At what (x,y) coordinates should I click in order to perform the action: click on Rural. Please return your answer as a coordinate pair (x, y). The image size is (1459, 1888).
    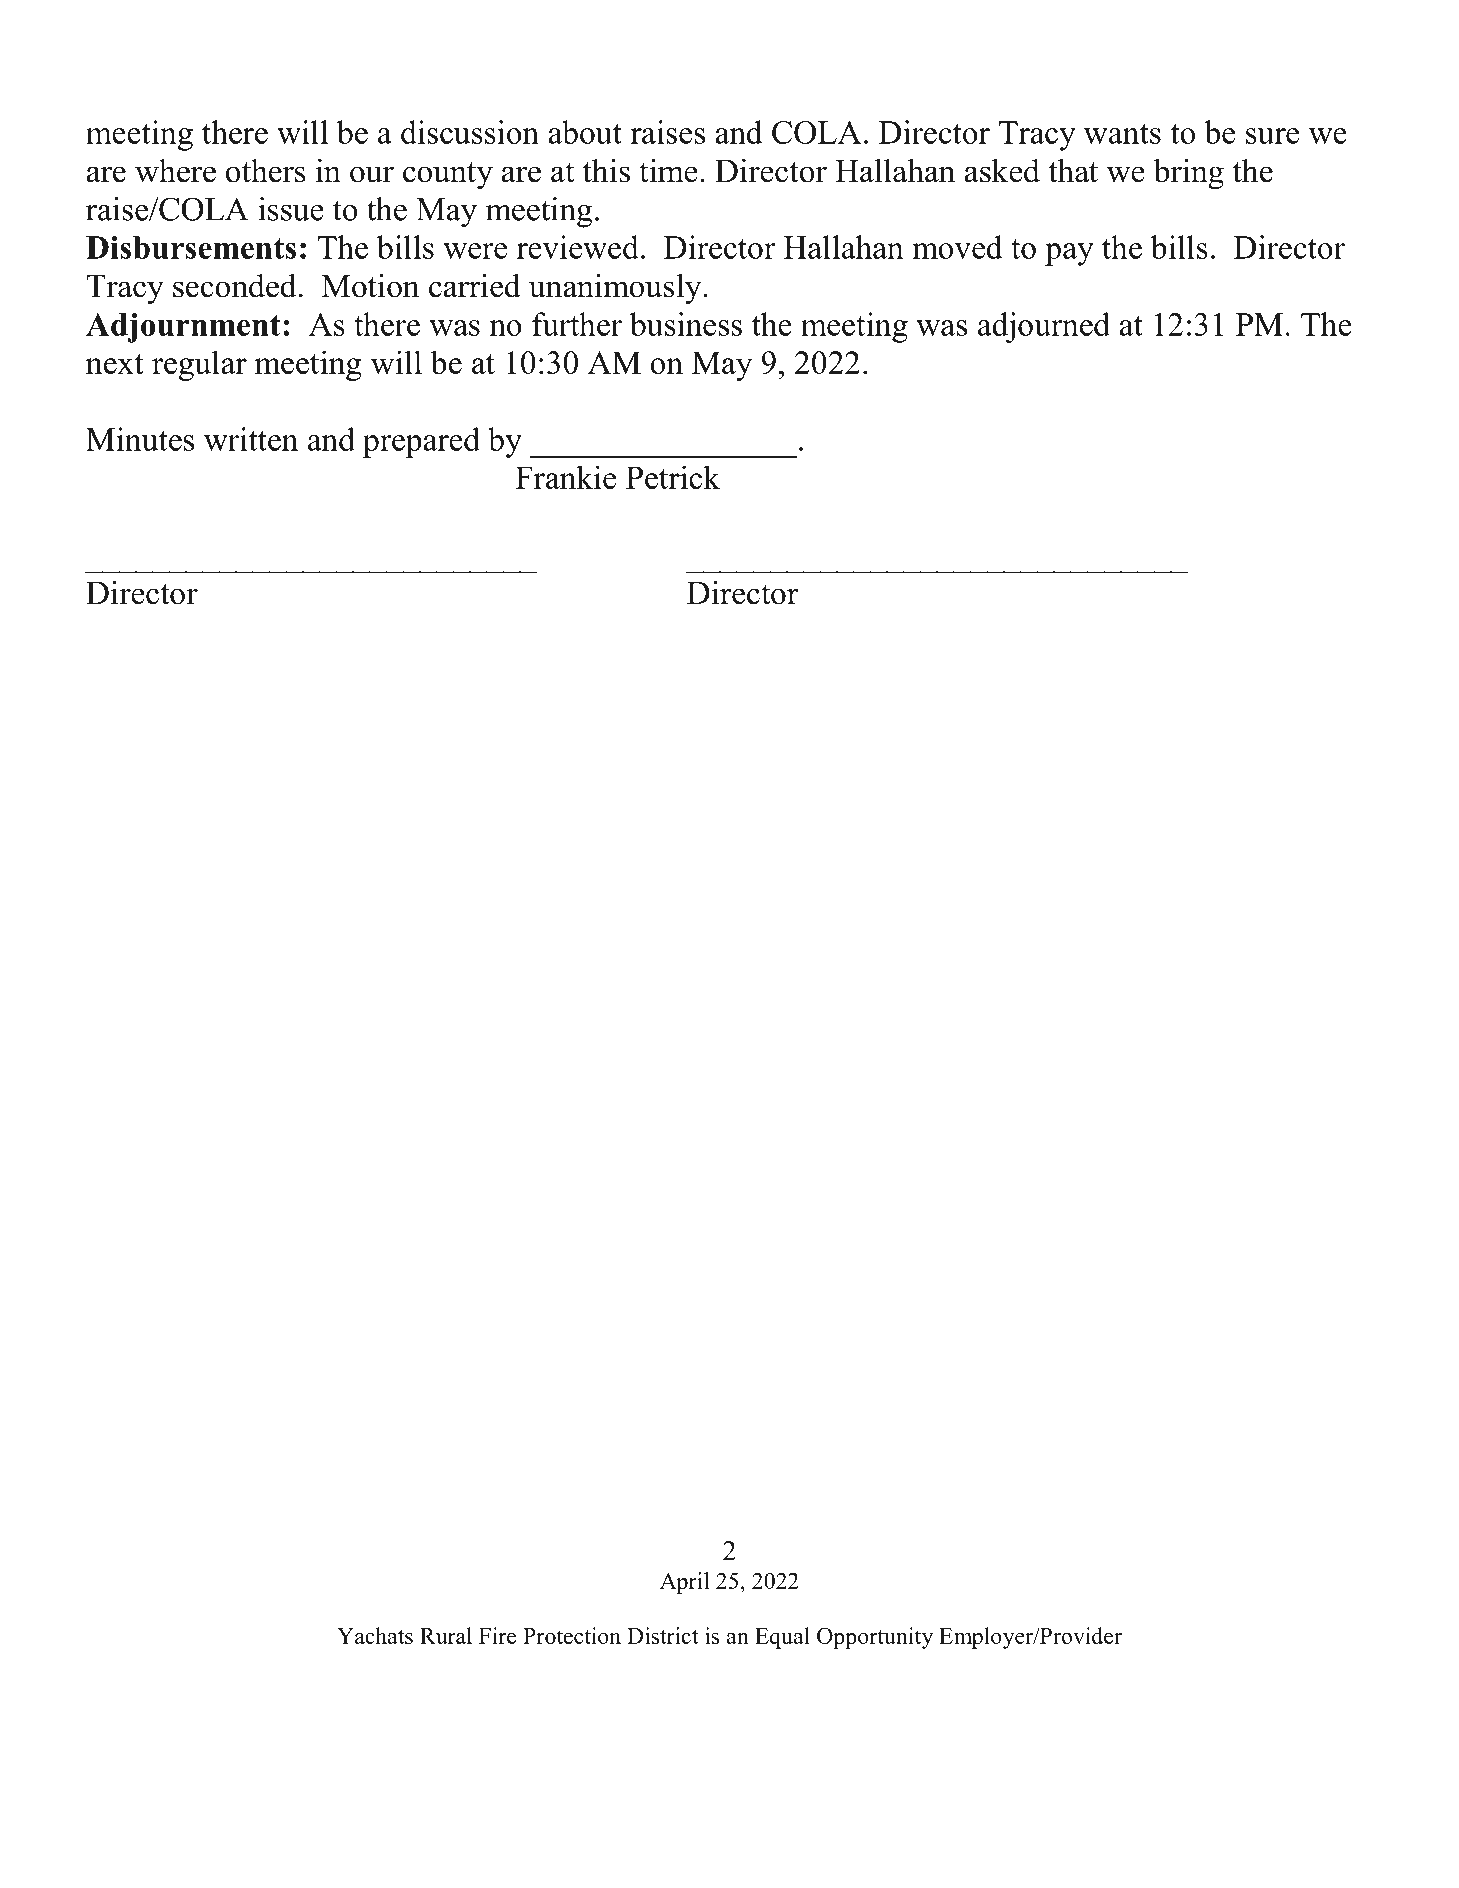
    Looking at the image, I should click on (446, 1635).
